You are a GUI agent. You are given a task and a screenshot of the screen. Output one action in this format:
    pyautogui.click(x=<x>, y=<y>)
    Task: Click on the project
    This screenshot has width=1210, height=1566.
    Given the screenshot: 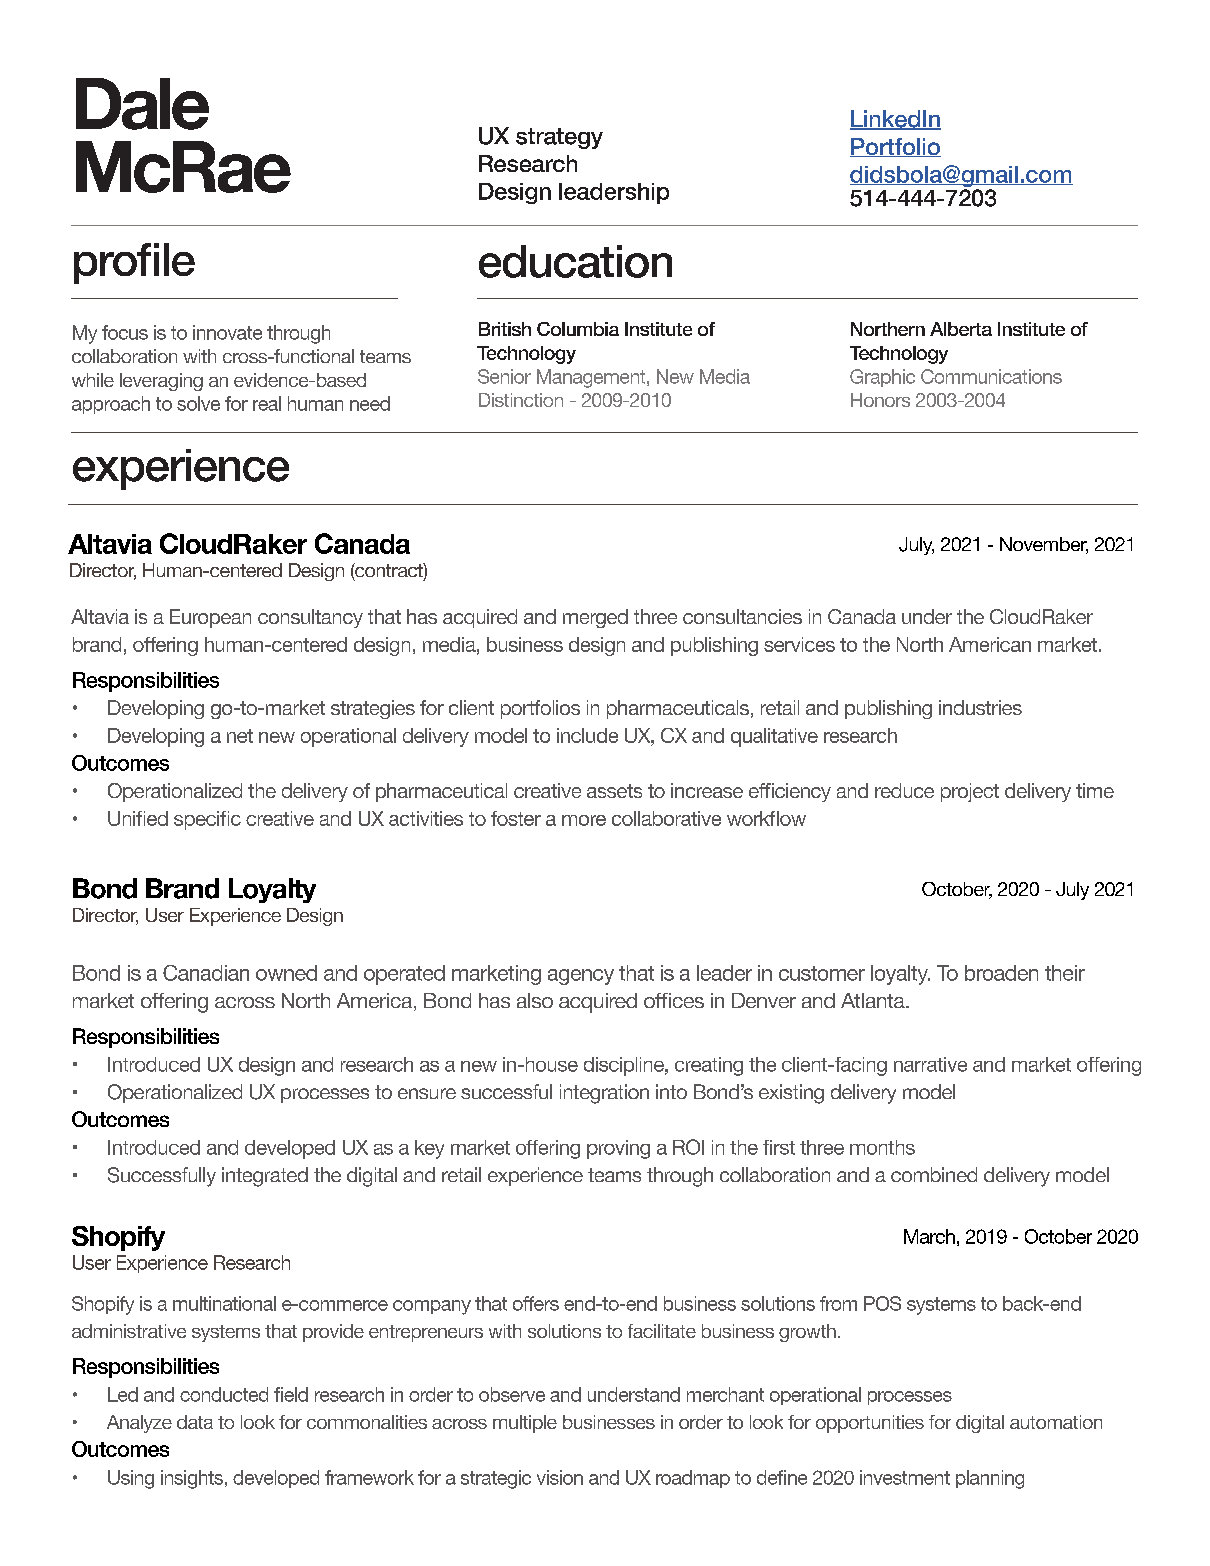 What is the action you would take?
    pyautogui.click(x=970, y=792)
